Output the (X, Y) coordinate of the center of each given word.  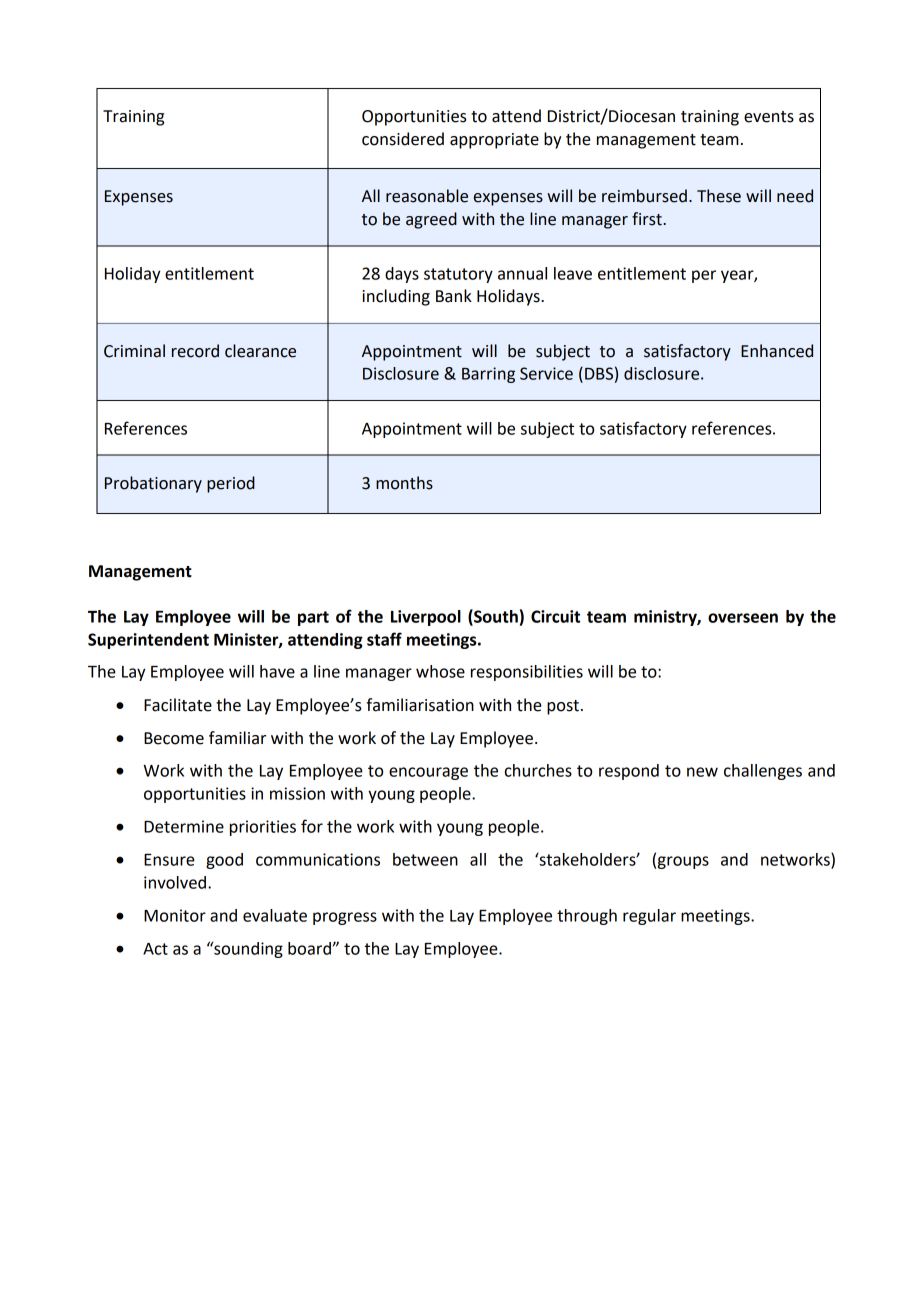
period (231, 484)
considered (403, 139)
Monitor (175, 915)
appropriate (494, 141)
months (404, 483)
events (769, 117)
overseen (743, 618)
